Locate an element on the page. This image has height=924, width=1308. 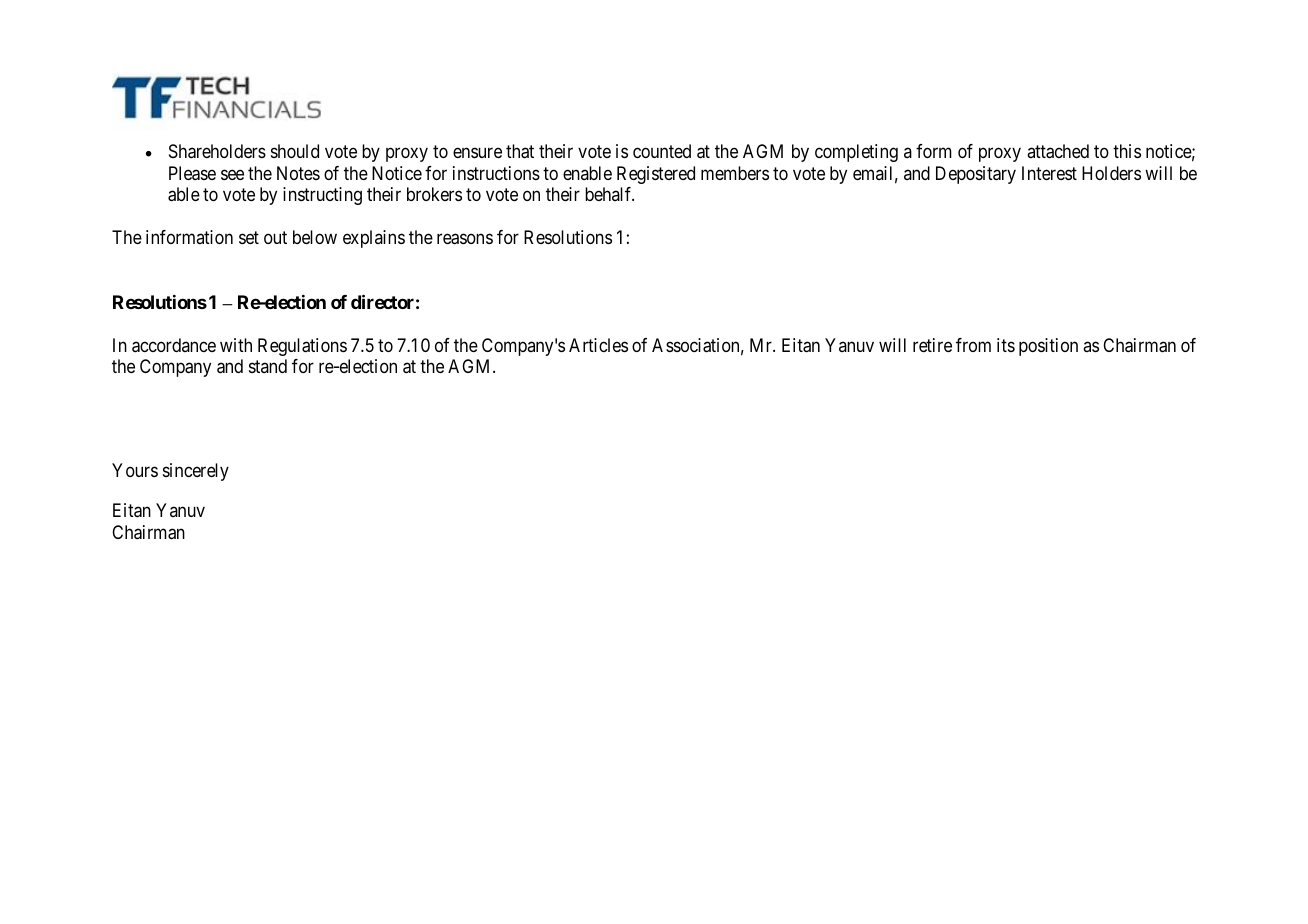
sincerely is located at coordinates (196, 472).
